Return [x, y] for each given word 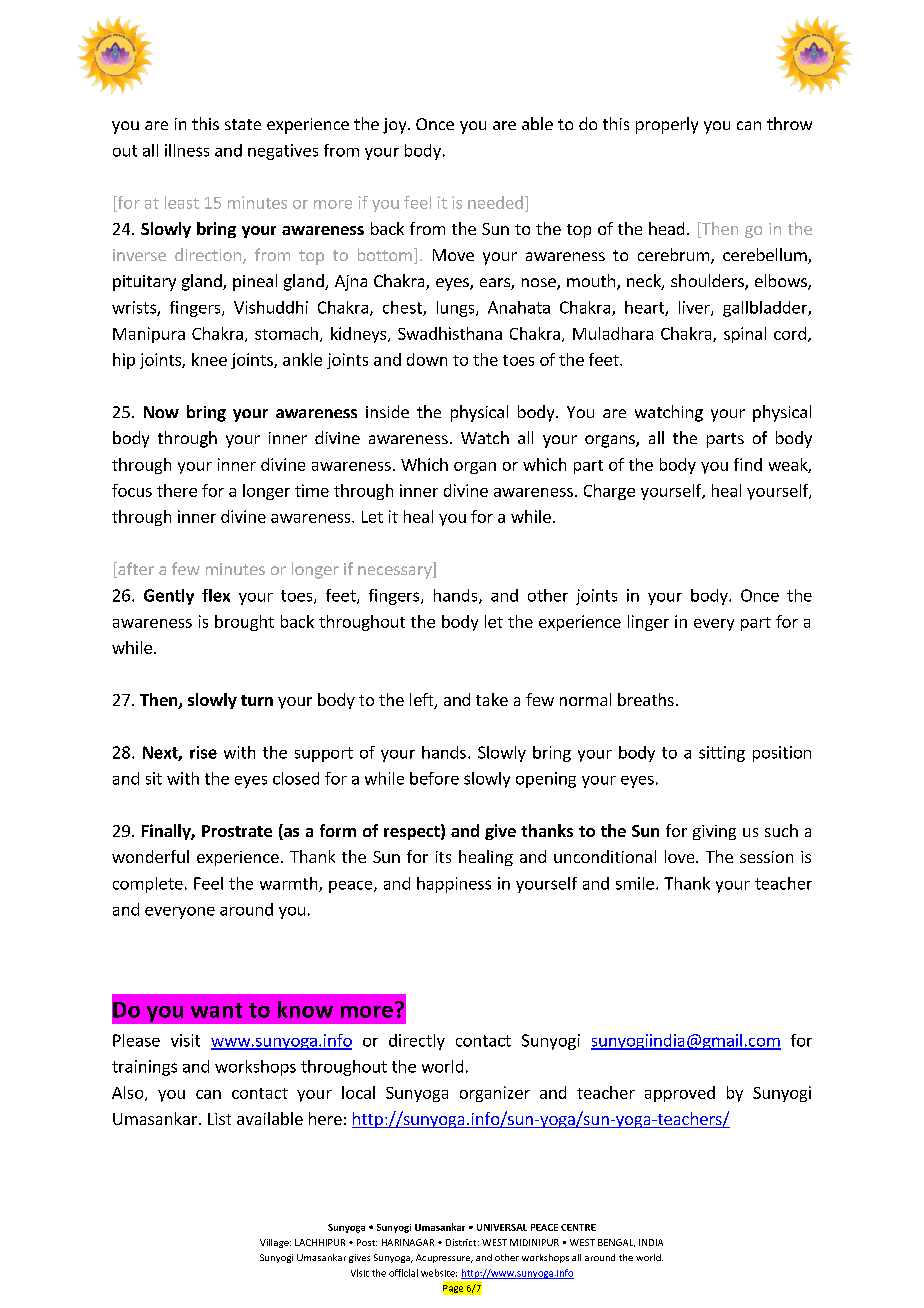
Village [275, 1243]
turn [257, 700]
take [492, 699]
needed [495, 202]
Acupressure [444, 1258]
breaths [646, 699]
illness [187, 150]
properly [667, 125]
